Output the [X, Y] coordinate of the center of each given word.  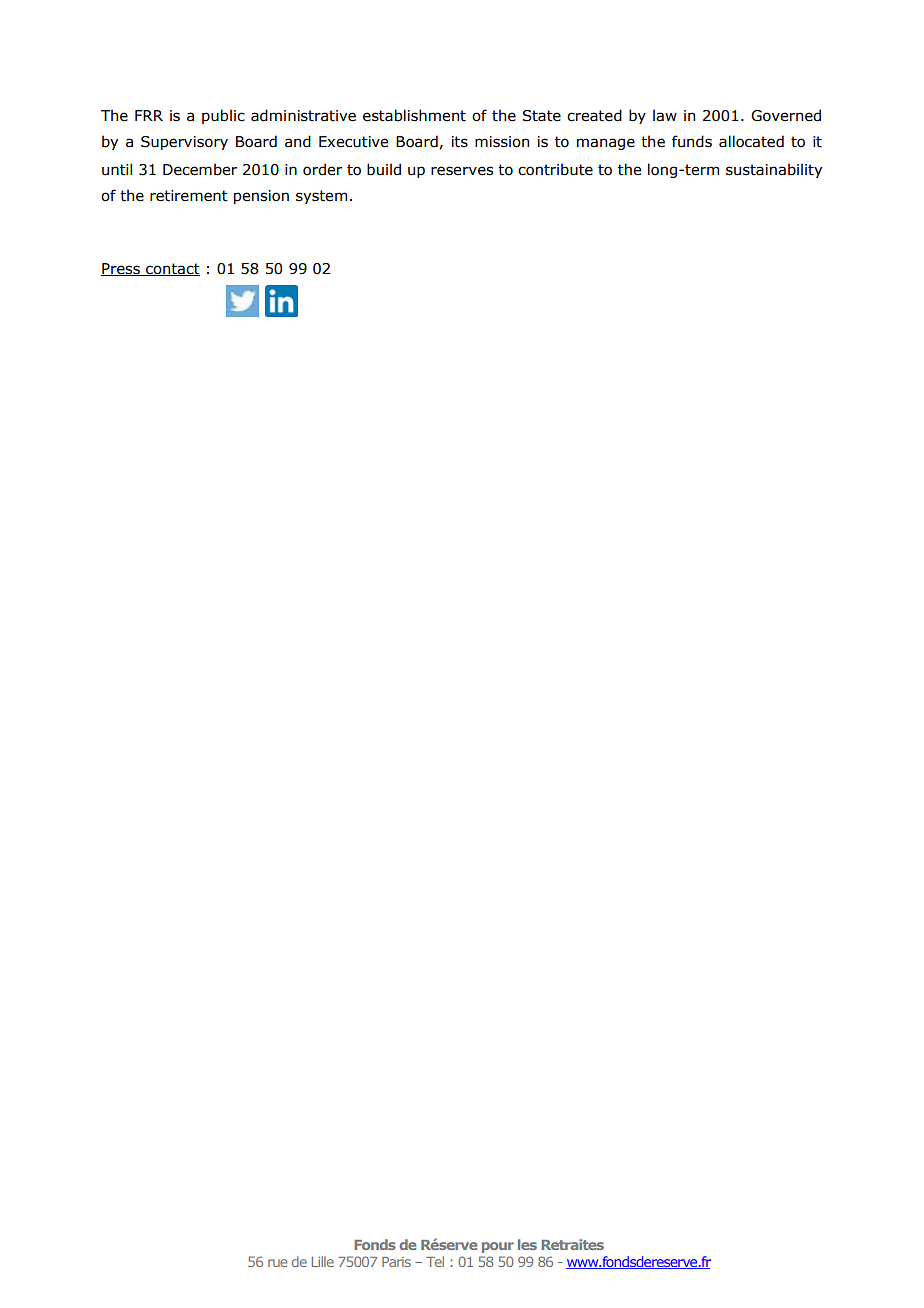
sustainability [774, 170]
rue [277, 1263]
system [321, 197]
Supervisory [184, 143]
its [460, 142]
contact [172, 269]
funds [692, 141]
